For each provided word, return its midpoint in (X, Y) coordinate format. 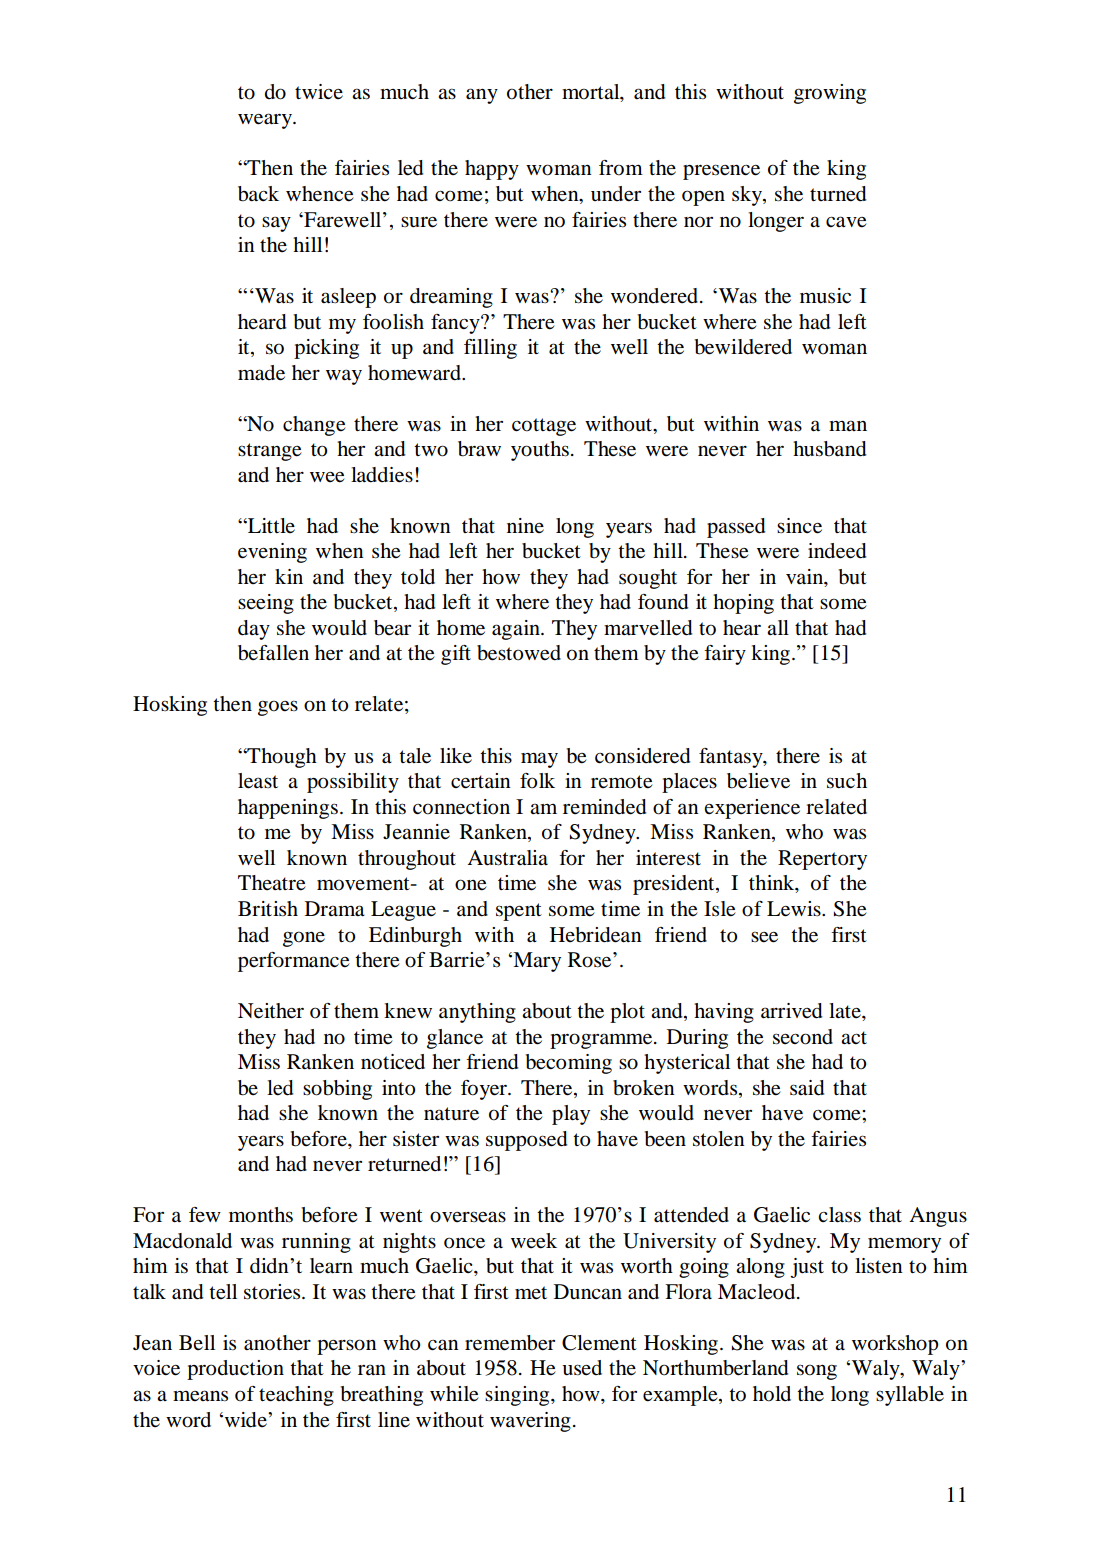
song (817, 1372)
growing (830, 94)
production (235, 1370)
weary (266, 121)
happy (492, 170)
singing (518, 1396)
